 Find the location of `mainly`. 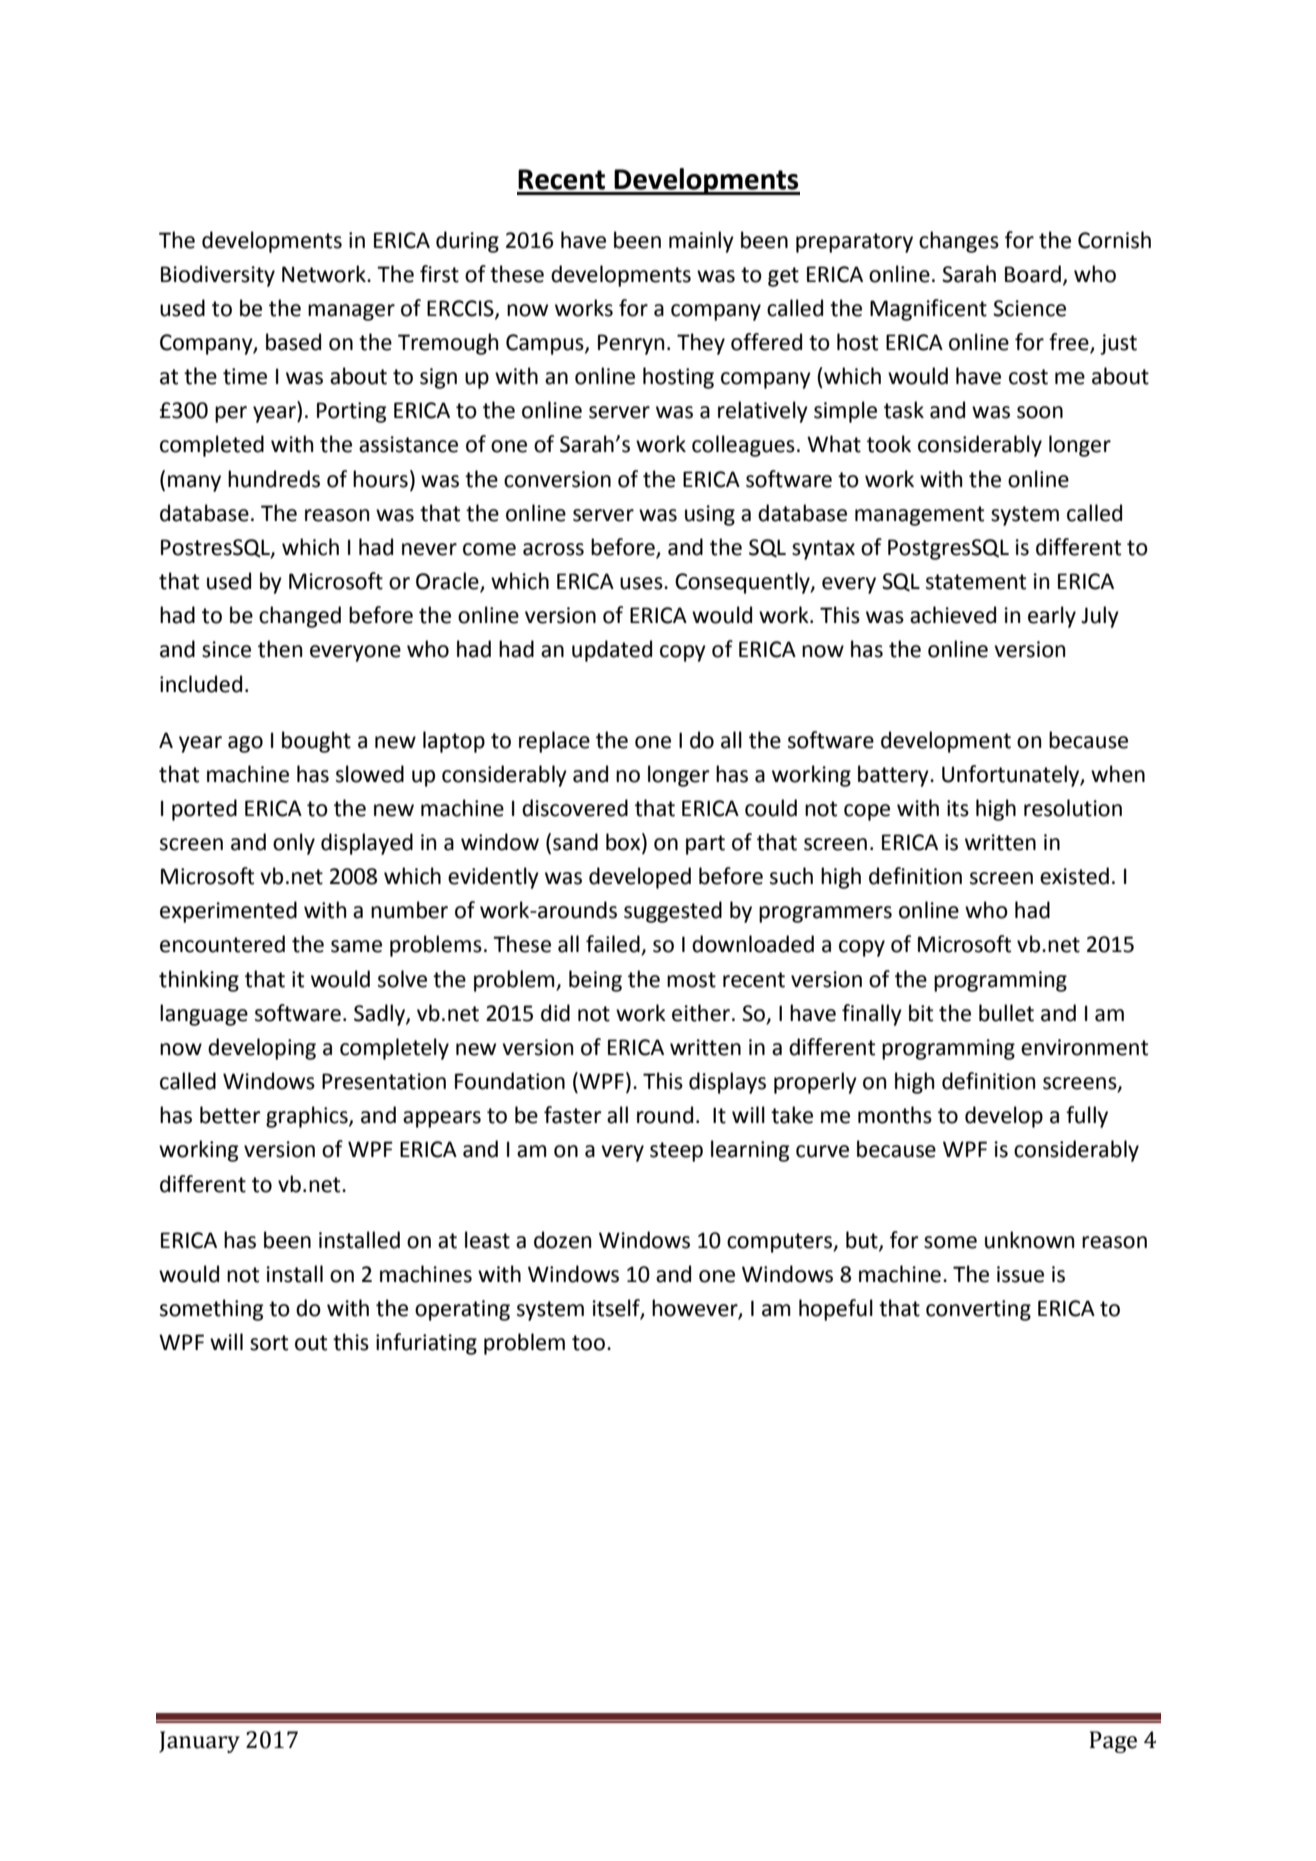

mainly is located at coordinates (701, 242).
